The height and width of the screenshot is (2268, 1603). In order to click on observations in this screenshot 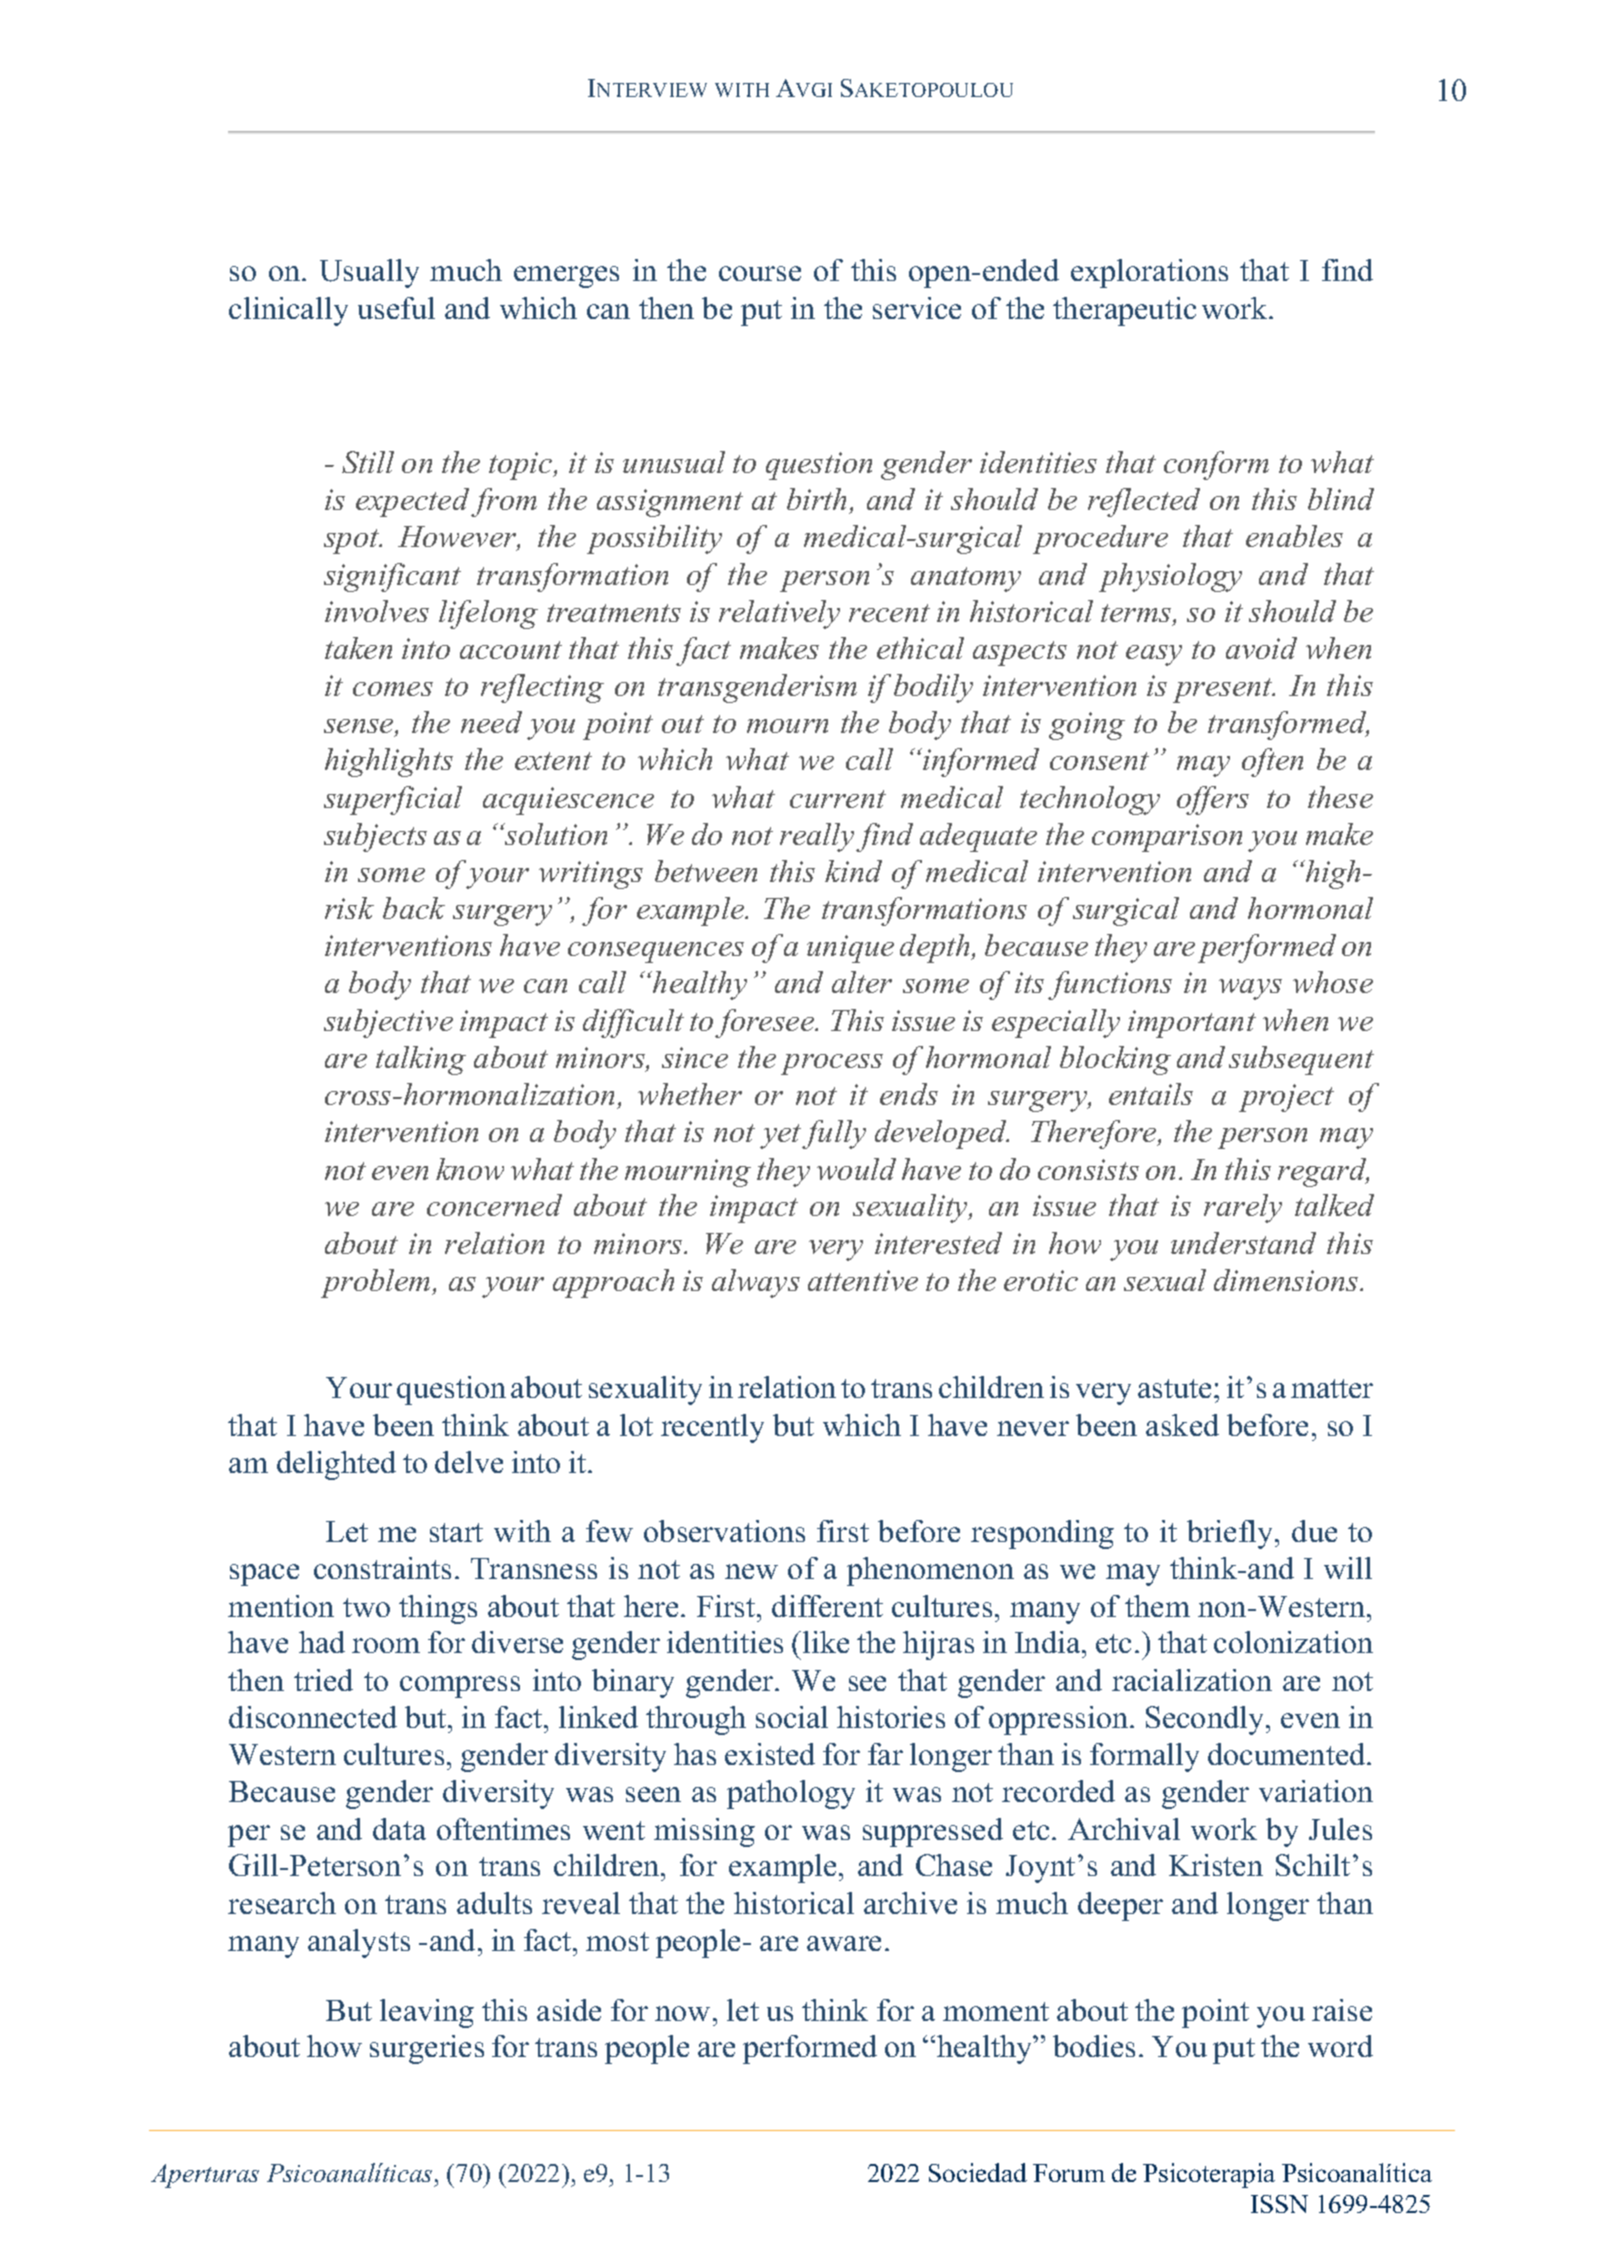, I will do `click(724, 1531)`.
